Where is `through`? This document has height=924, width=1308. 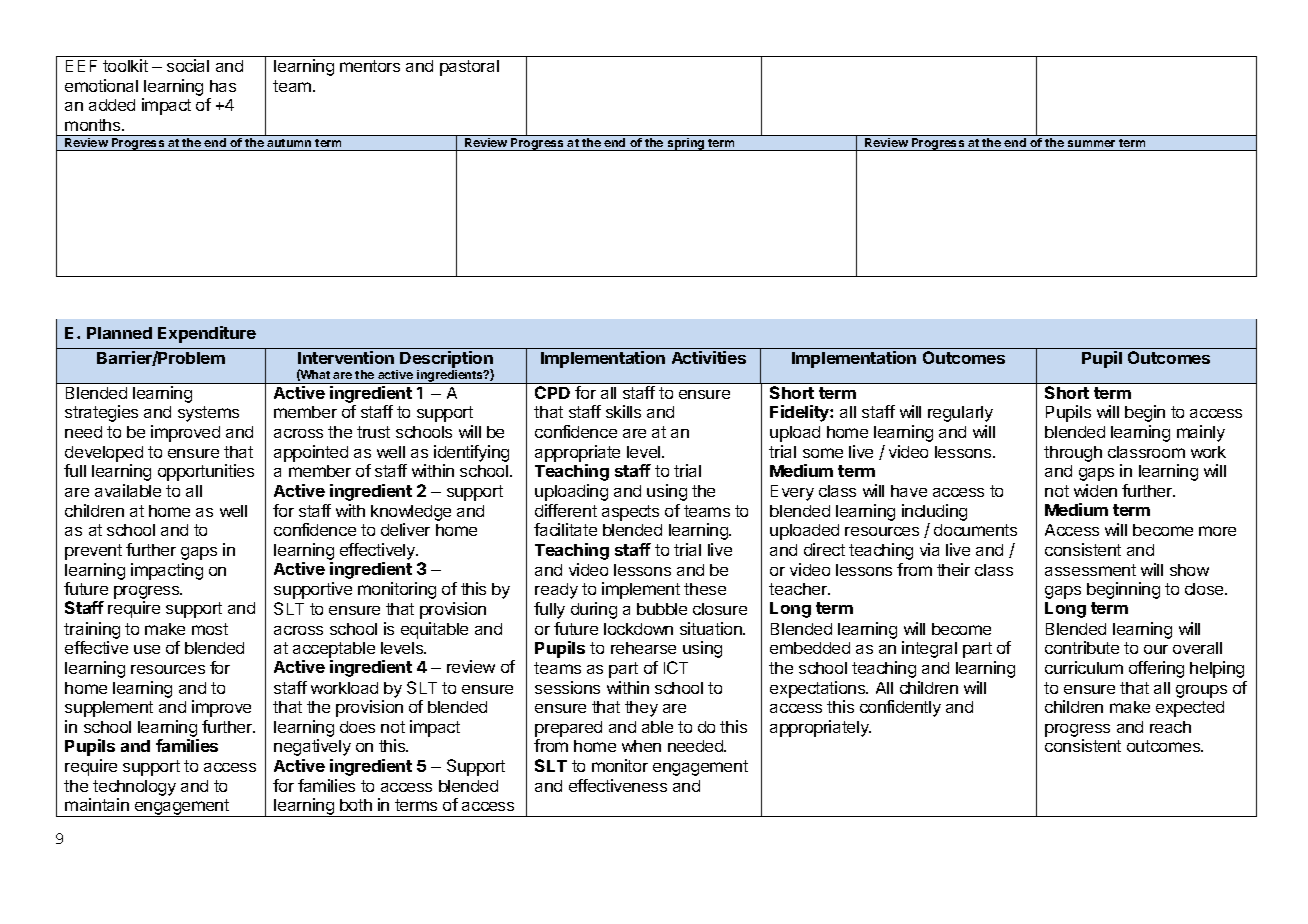 through is located at coordinates (1073, 454).
